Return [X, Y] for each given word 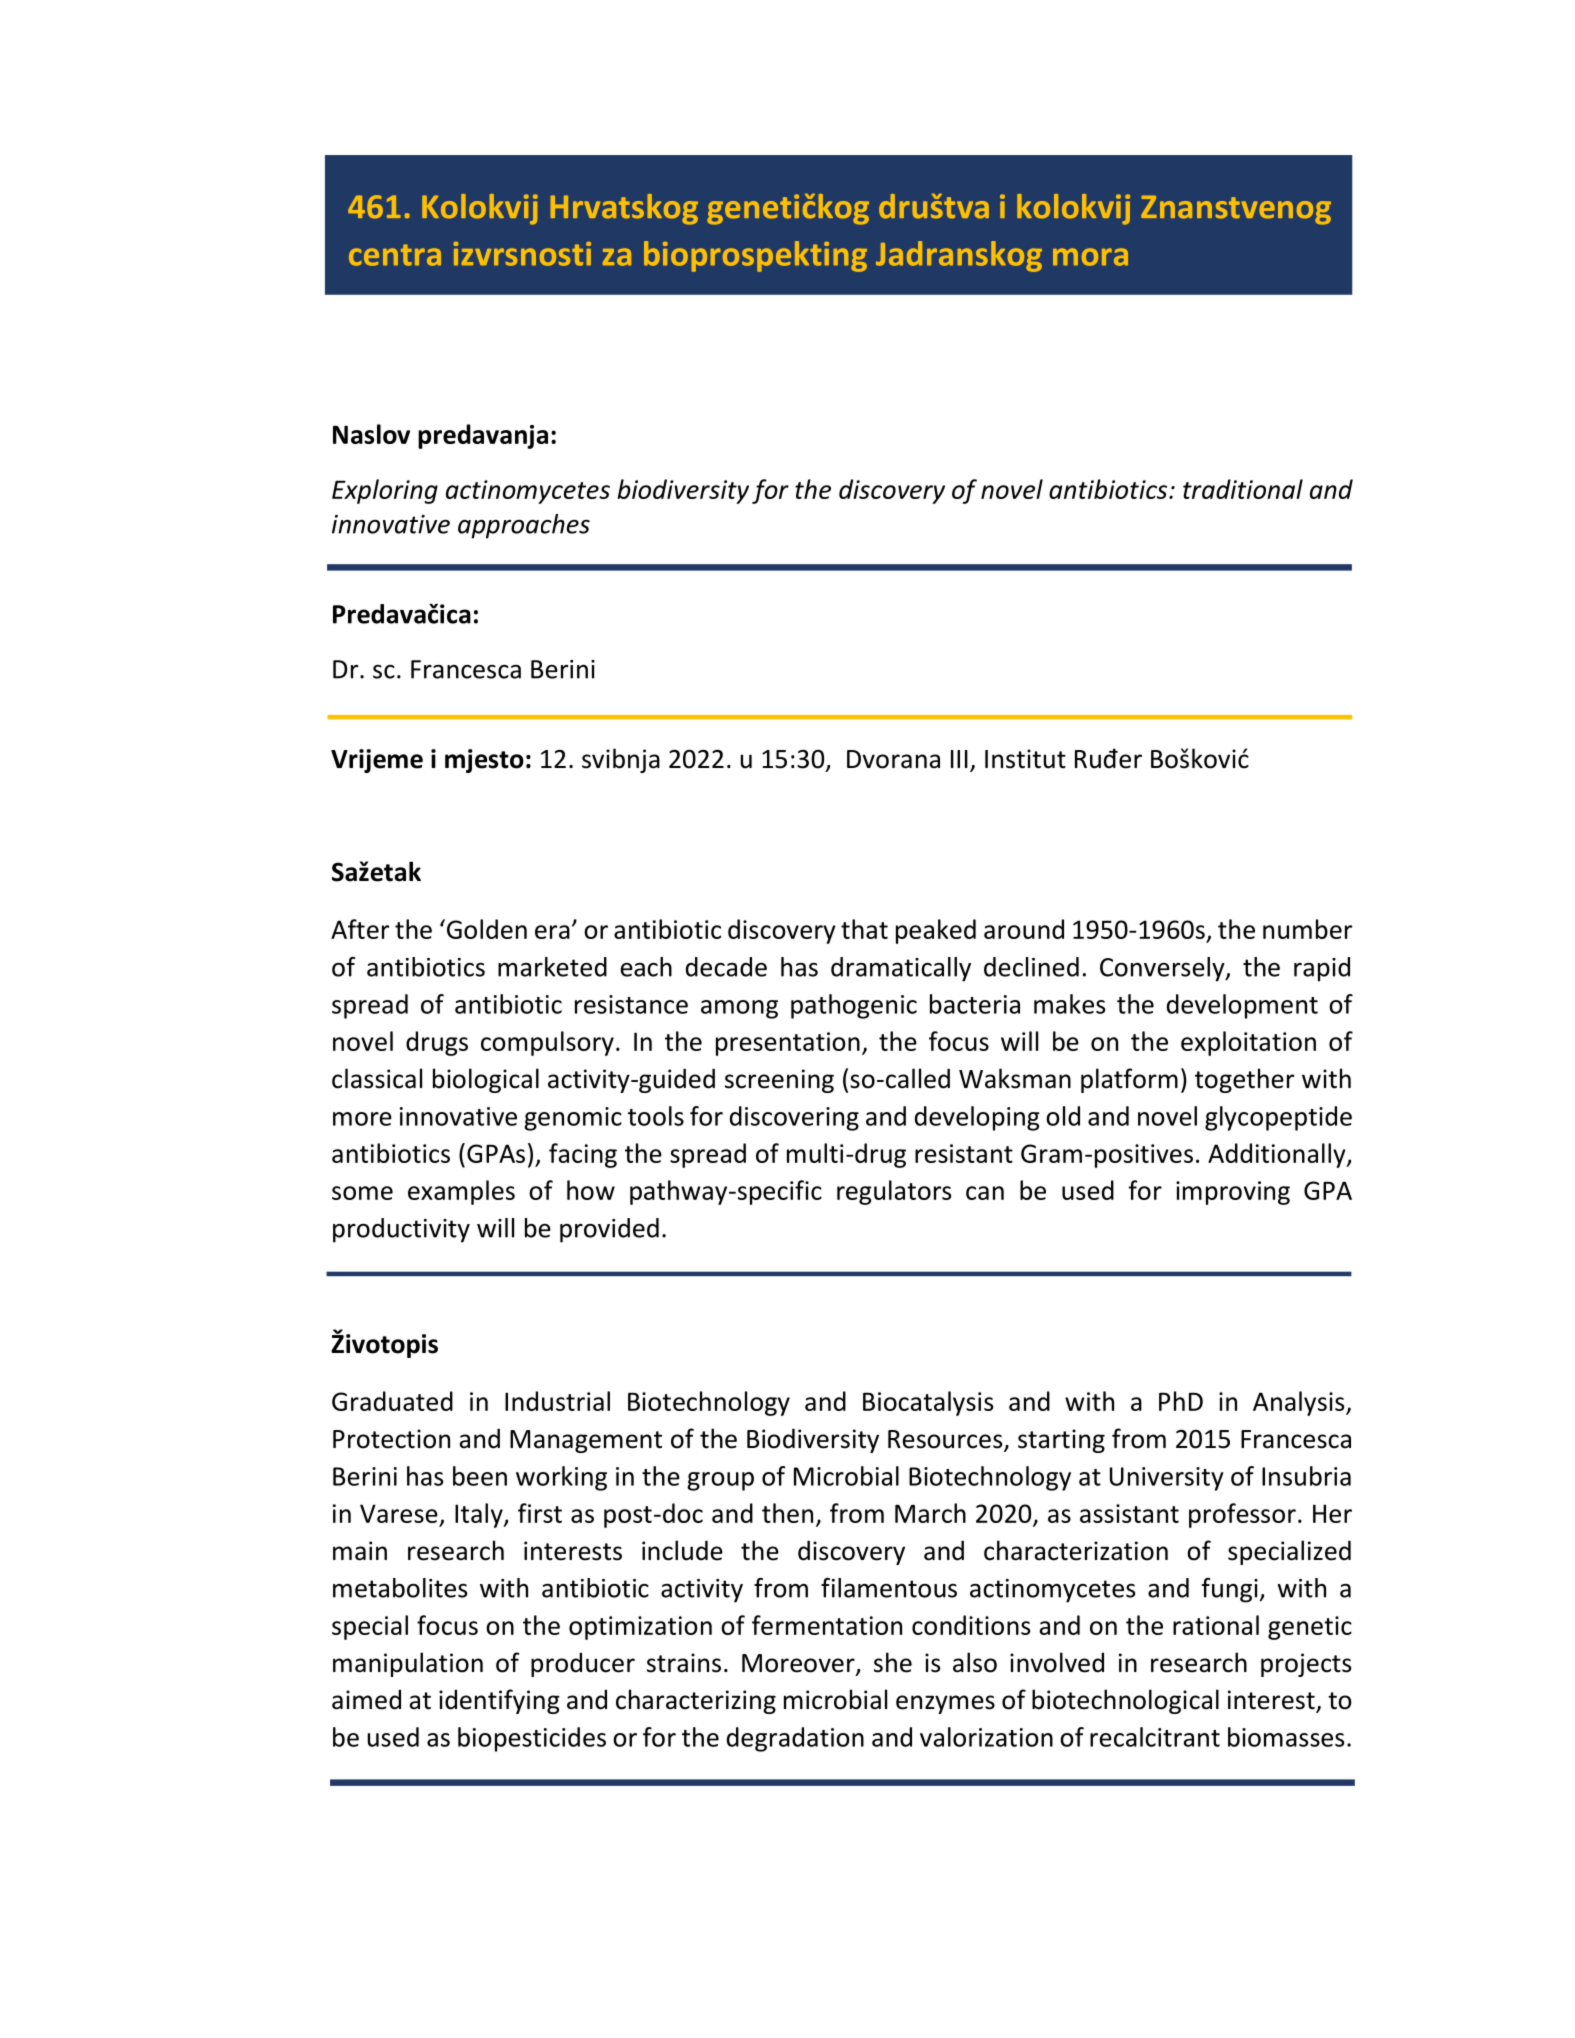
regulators [894, 1192]
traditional [1243, 489]
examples [461, 1192]
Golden [485, 929]
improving [1233, 1193]
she [893, 1662]
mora [1090, 257]
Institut [1025, 759]
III [959, 759]
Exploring [385, 491]
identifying [499, 1701]
